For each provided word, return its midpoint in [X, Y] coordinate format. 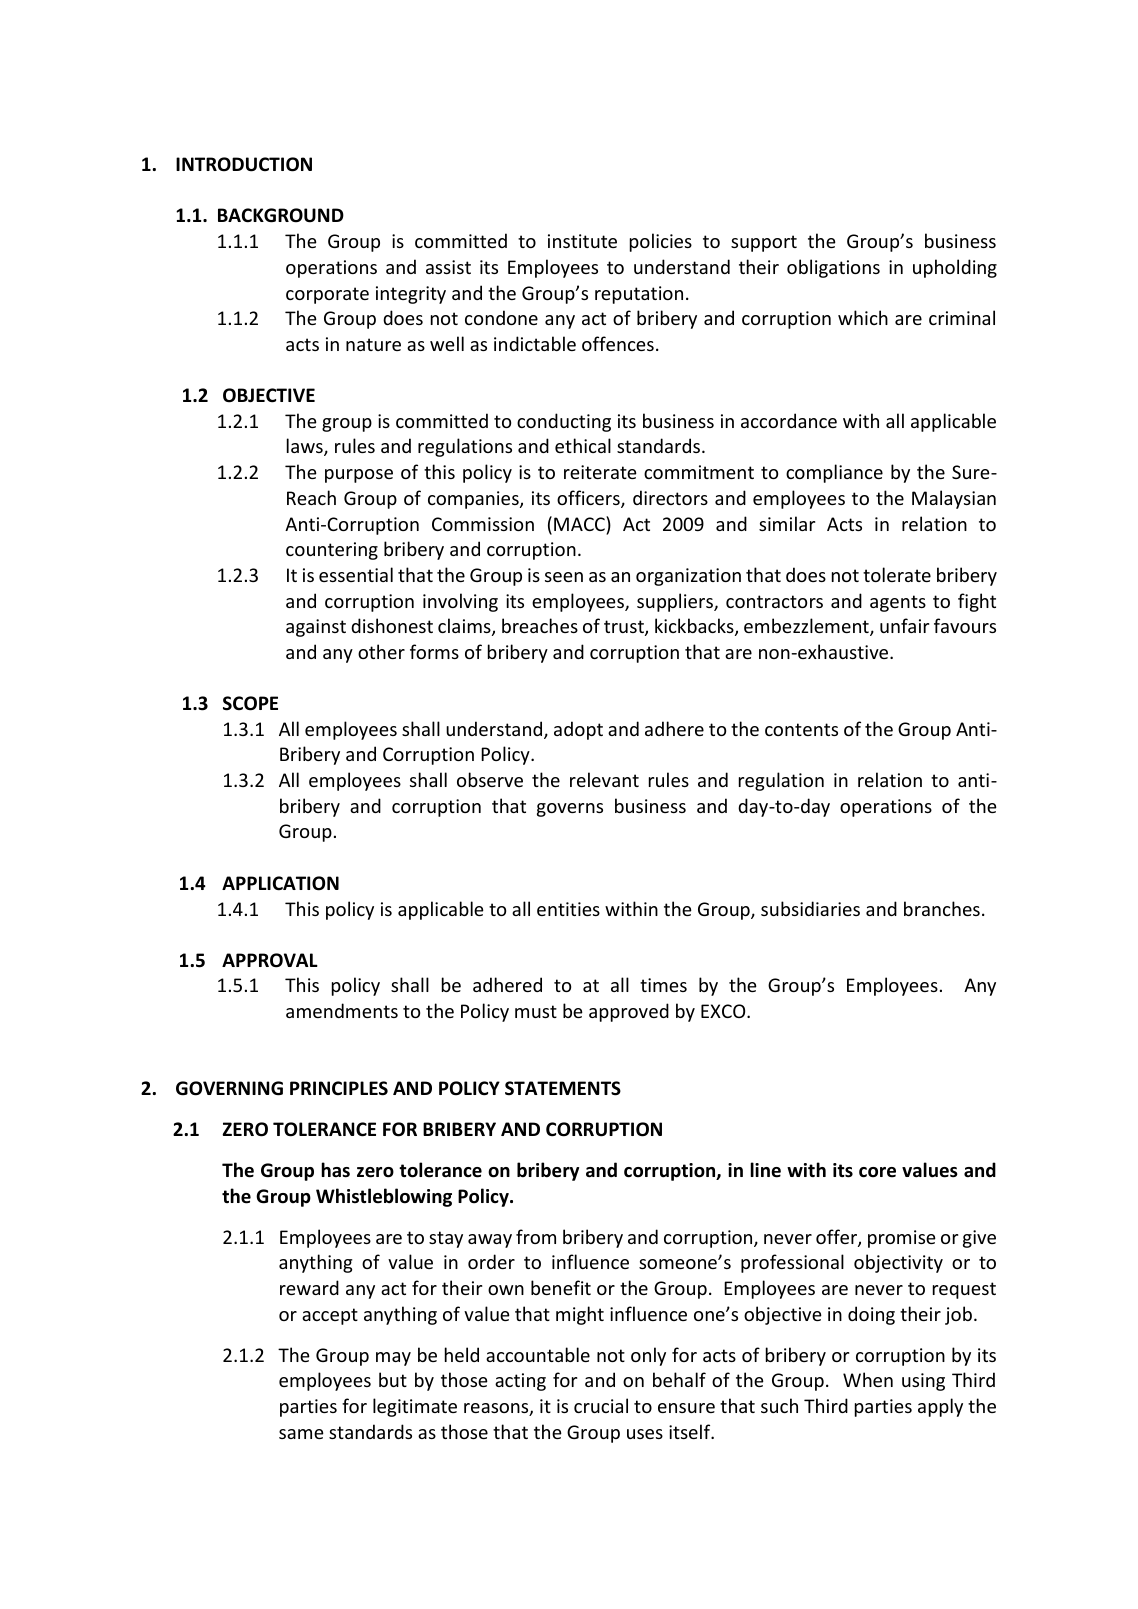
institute [582, 241]
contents [801, 729]
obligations [833, 268]
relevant [604, 779]
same [301, 1434]
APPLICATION [280, 883]
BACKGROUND [281, 215]
